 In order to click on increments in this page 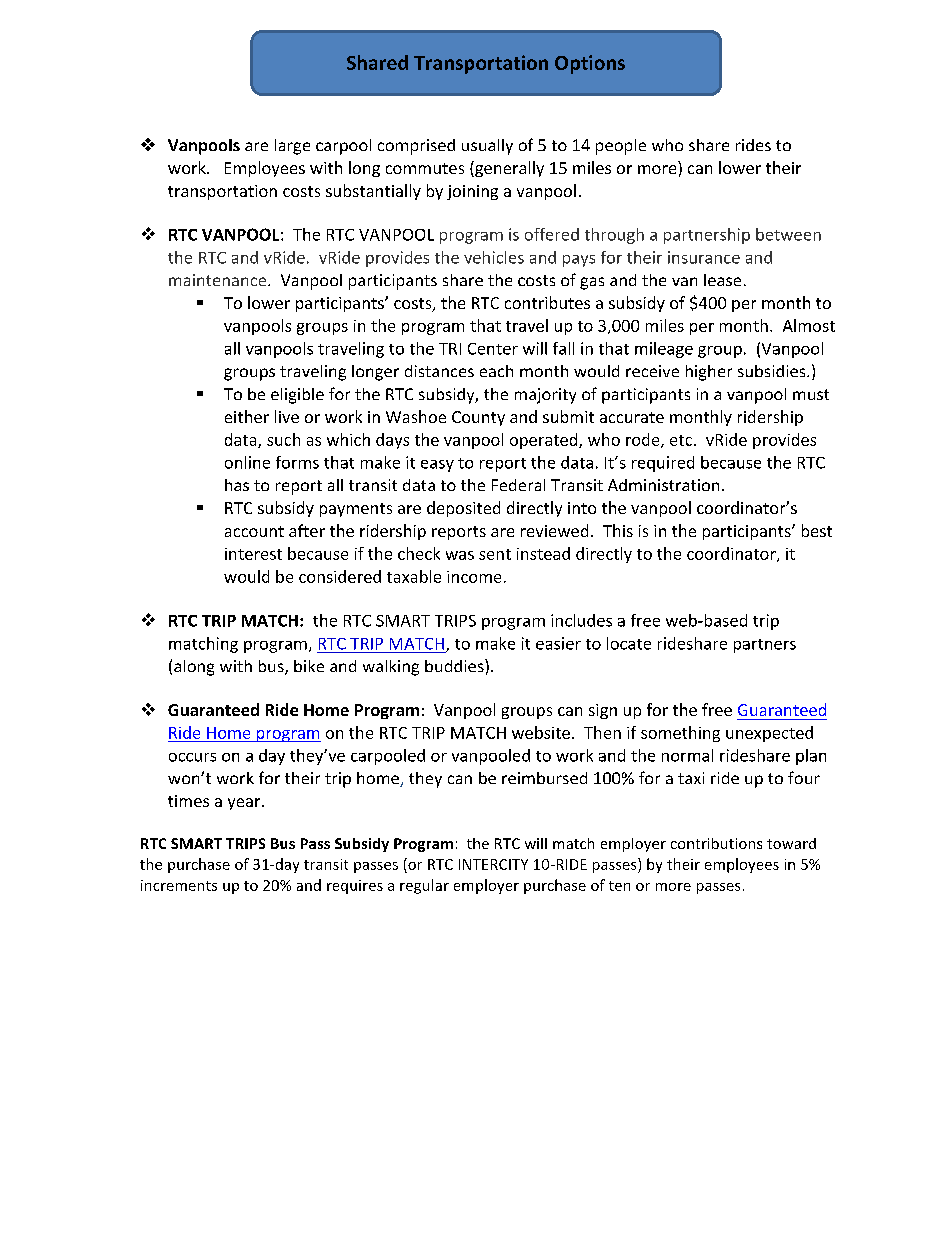, I will do `click(179, 885)`.
